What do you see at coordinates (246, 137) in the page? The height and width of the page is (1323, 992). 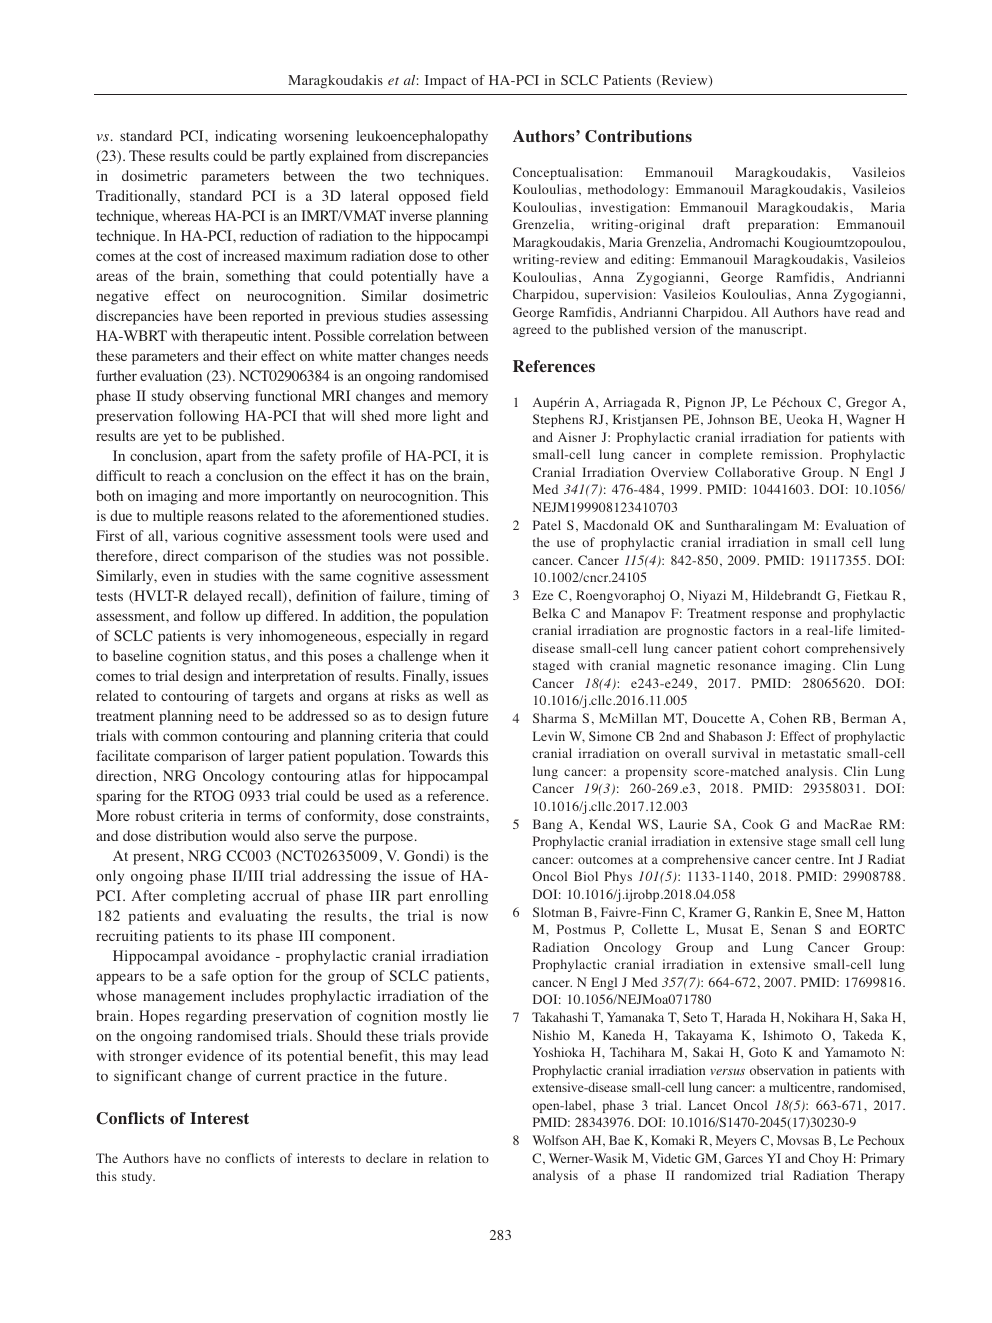 I see `indicating` at bounding box center [246, 137].
